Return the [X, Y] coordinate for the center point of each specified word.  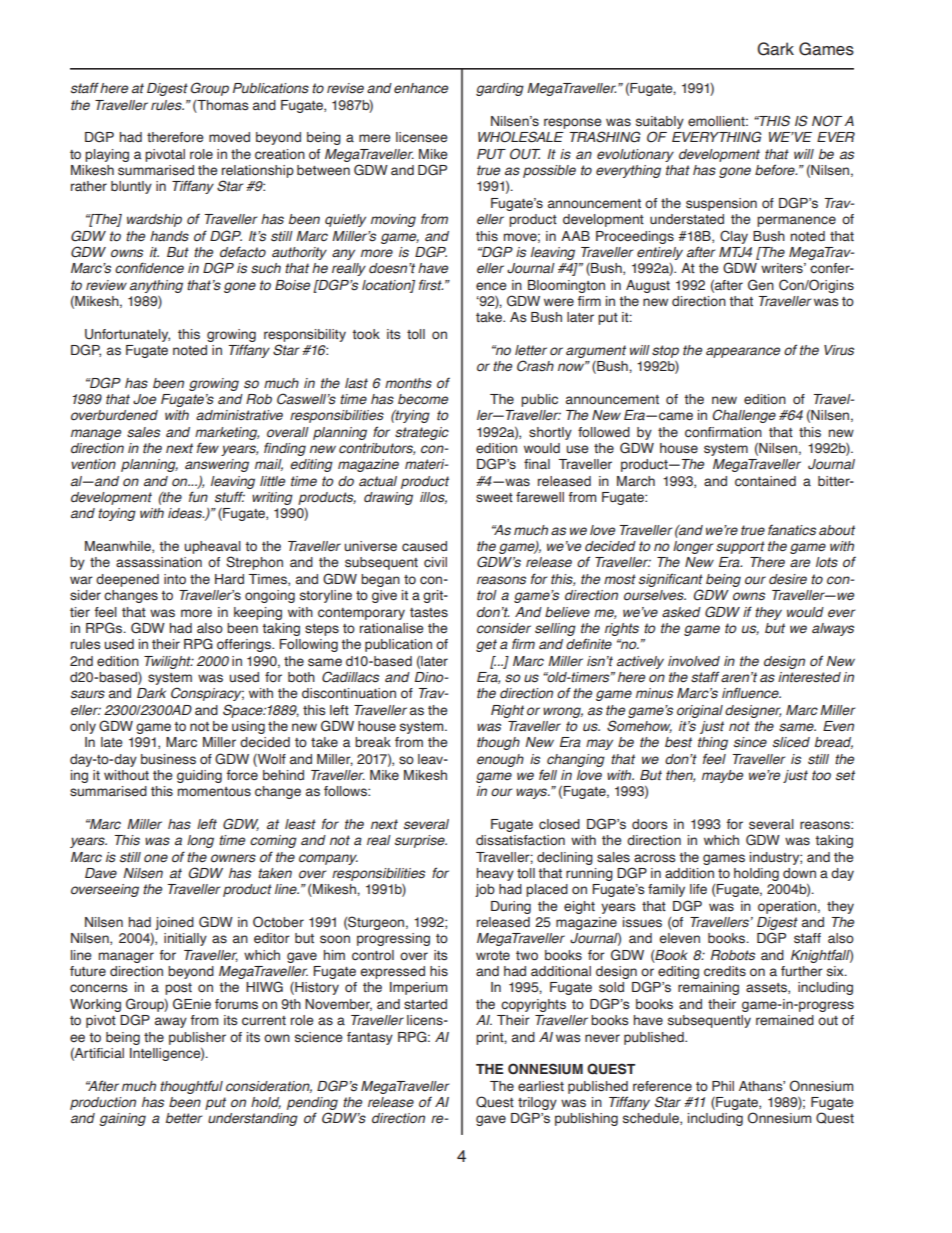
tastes [429, 613]
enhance [421, 88]
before [776, 170]
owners [233, 858]
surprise [421, 841]
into [175, 579]
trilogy [537, 1103]
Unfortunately [127, 335]
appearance [743, 352]
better [184, 1118]
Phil [723, 1086]
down [799, 873]
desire [788, 579]
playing [107, 155]
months [408, 383]
